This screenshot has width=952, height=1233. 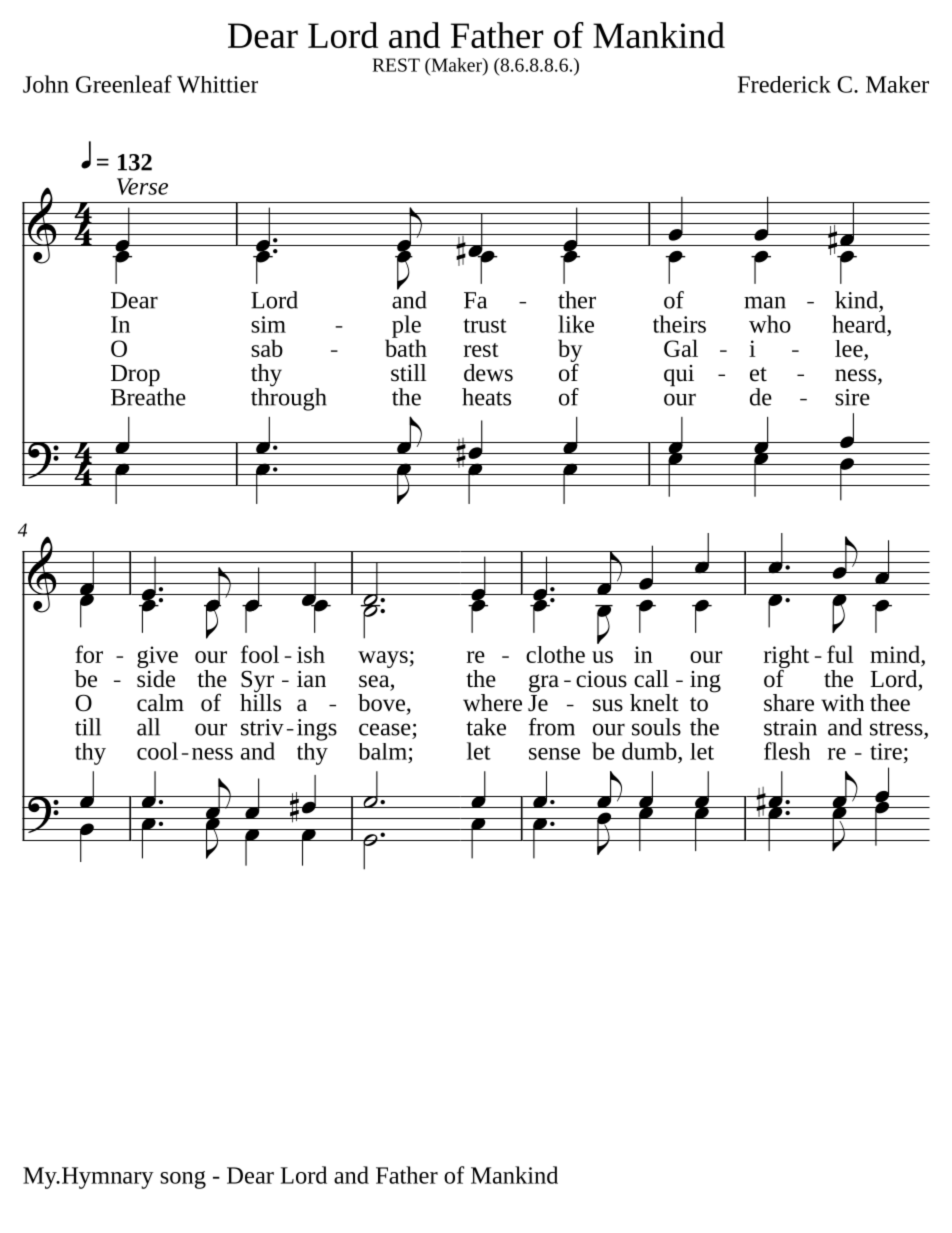 What do you see at coordinates (770, 324) in the screenshot?
I see `who` at bounding box center [770, 324].
